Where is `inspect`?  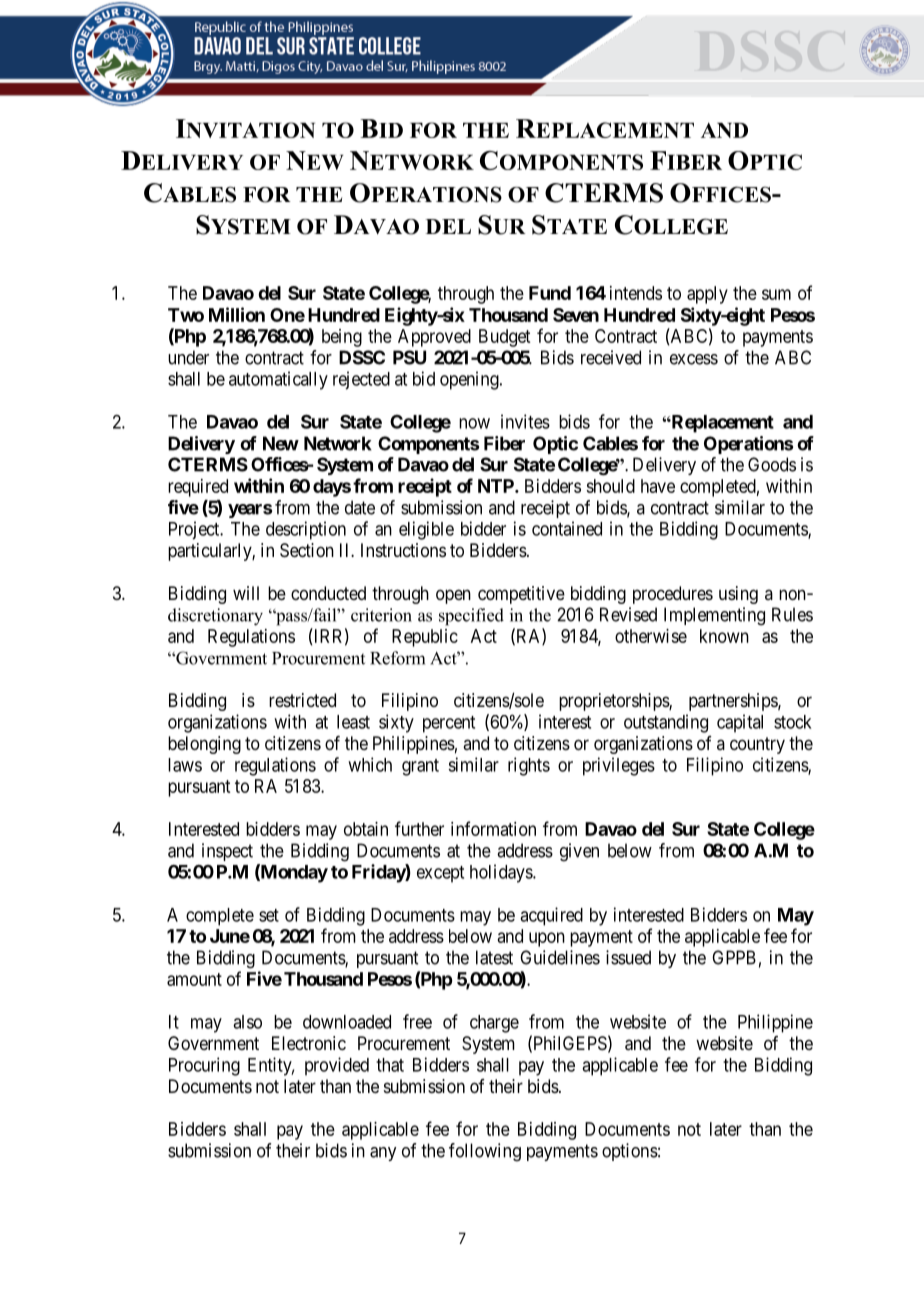
inspect is located at coordinates (227, 852).
